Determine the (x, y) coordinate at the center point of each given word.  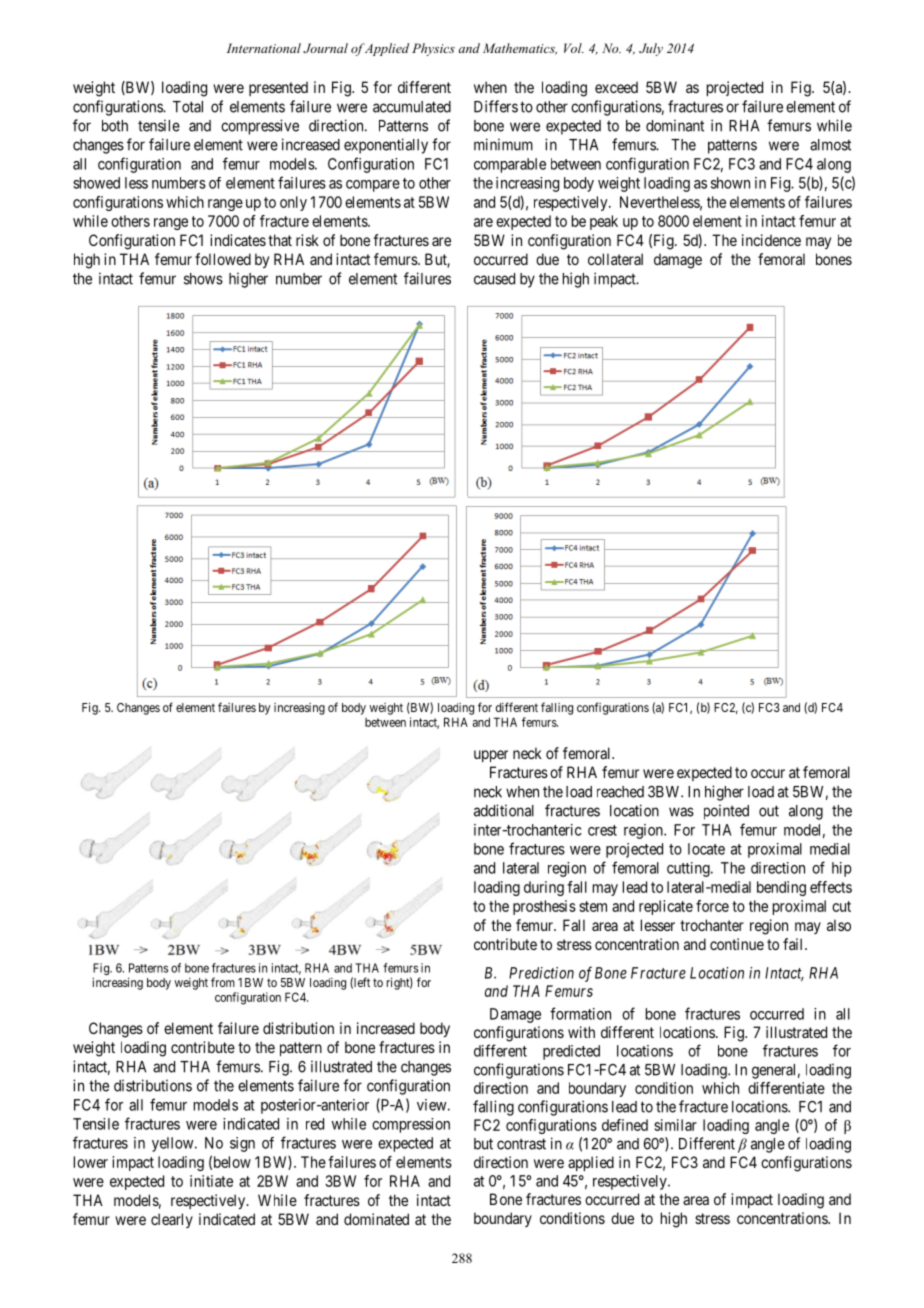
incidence (771, 240)
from (223, 982)
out (769, 811)
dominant (675, 125)
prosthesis (544, 907)
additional (504, 810)
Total (188, 107)
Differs (496, 106)
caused (494, 279)
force (712, 906)
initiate (211, 1181)
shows (203, 279)
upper (491, 756)
